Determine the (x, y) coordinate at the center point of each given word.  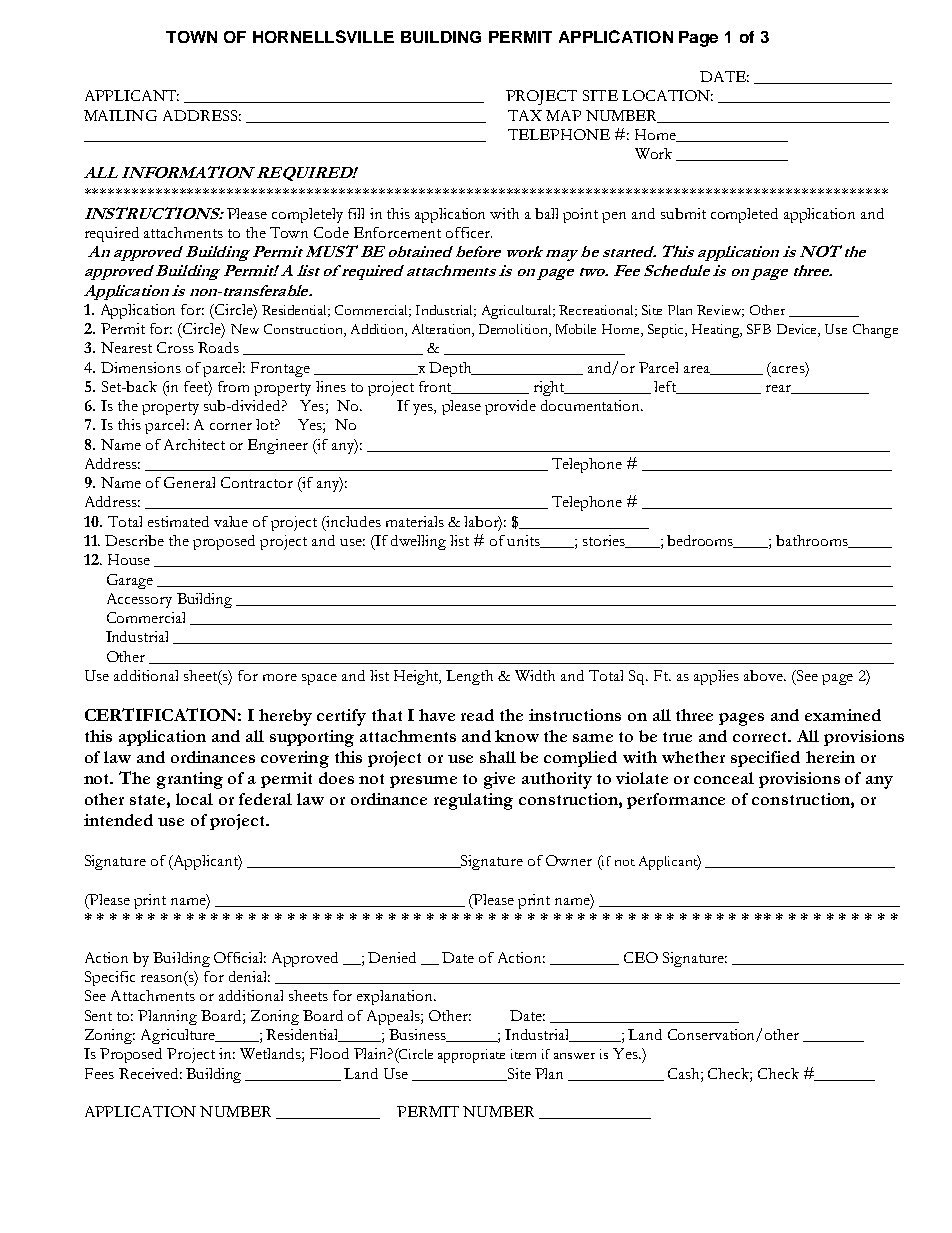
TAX (525, 115)
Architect (194, 444)
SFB (759, 329)
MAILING (120, 115)
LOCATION (667, 95)
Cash (685, 1073)
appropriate (471, 1056)
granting (190, 780)
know (517, 736)
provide (510, 407)
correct (761, 737)
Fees (99, 1073)
